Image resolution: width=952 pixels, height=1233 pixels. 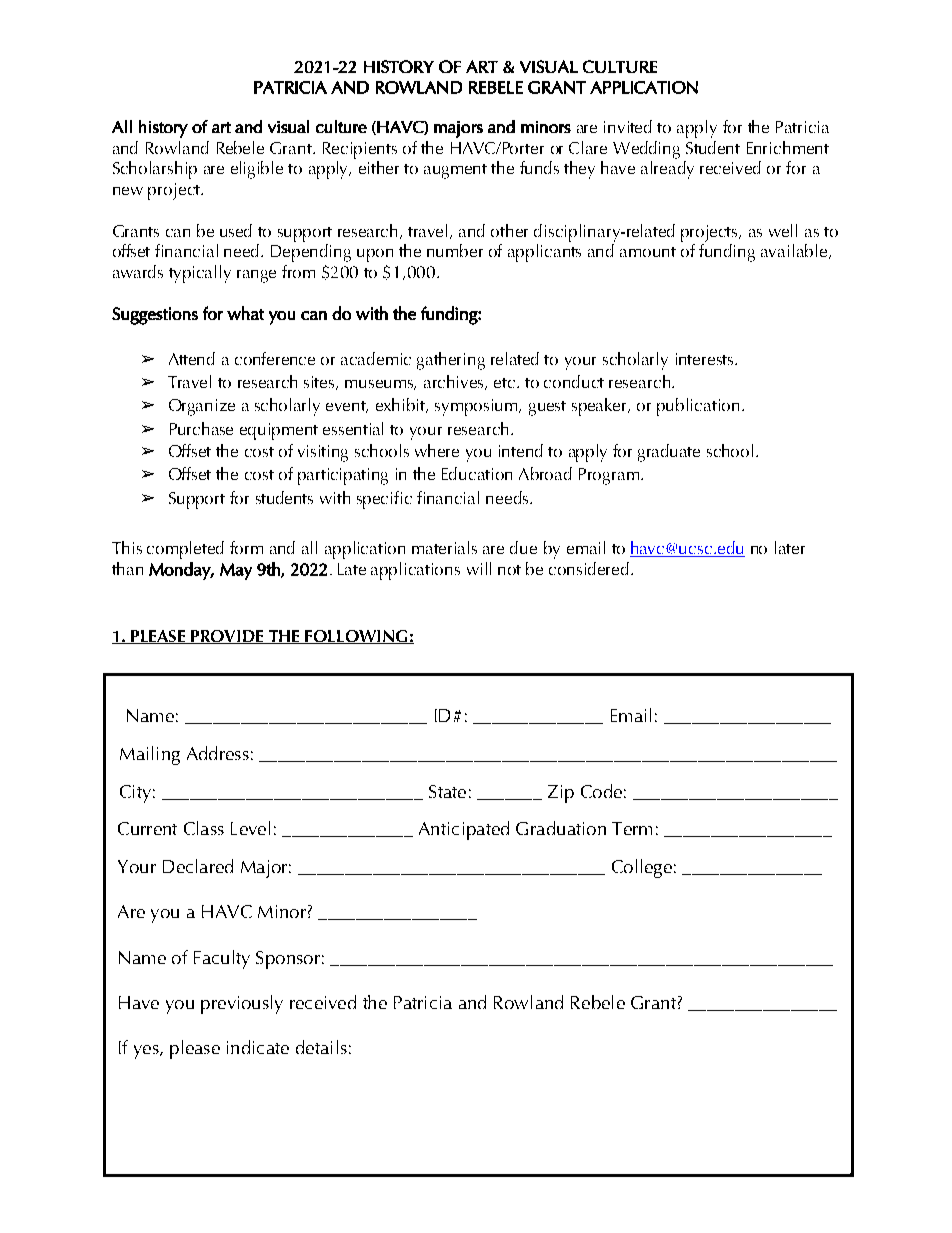 I want to click on Address, so click(x=218, y=753).
